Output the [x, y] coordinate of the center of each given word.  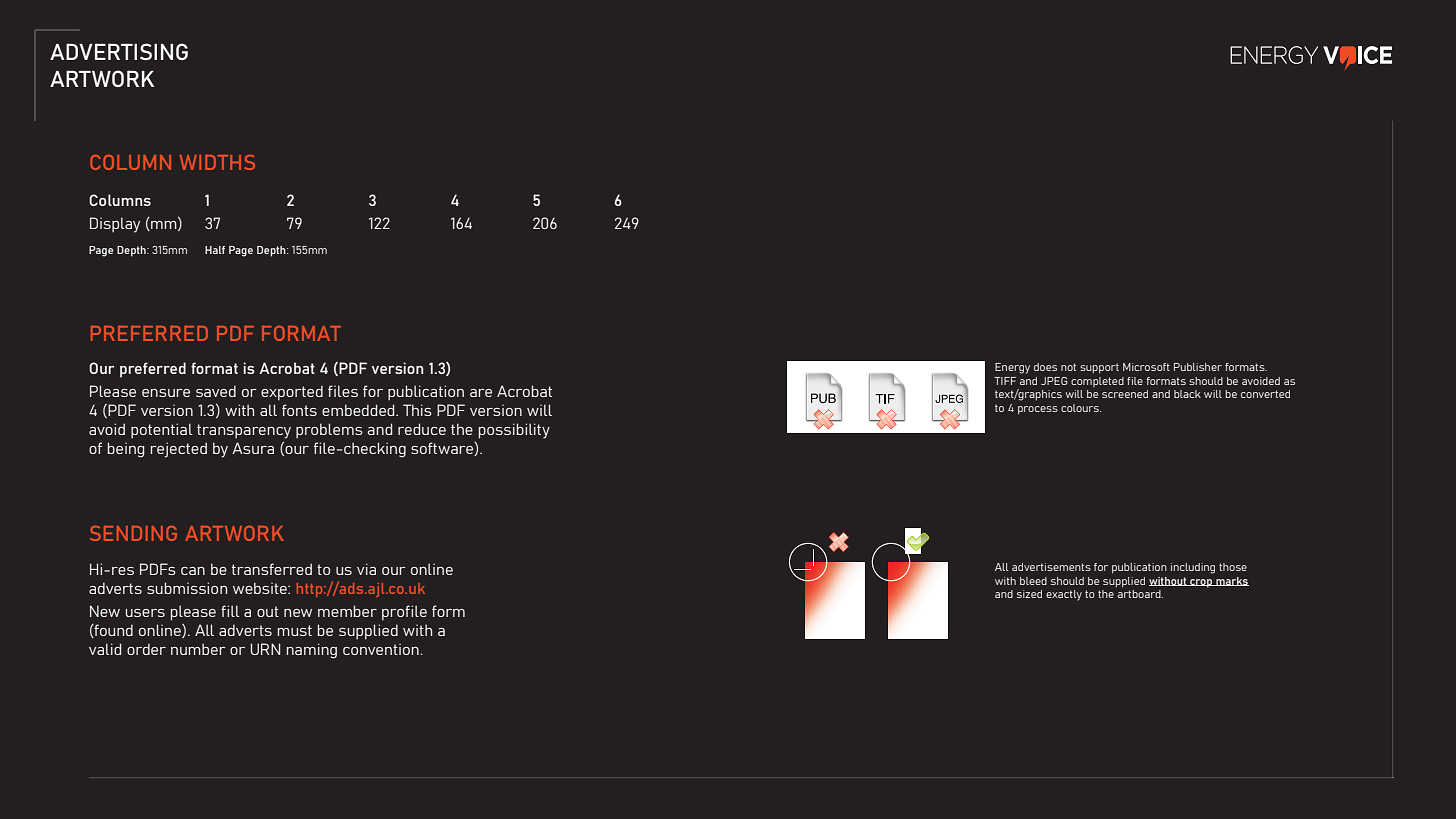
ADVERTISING [119, 51]
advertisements [1051, 567]
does [1045, 367]
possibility [514, 431]
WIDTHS [217, 162]
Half [215, 250]
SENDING [133, 533]
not [1068, 367]
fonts [299, 410]
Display [115, 225]
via [366, 569]
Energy [1012, 368]
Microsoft [1146, 367]
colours [1081, 408]
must [295, 630]
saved [216, 391]
